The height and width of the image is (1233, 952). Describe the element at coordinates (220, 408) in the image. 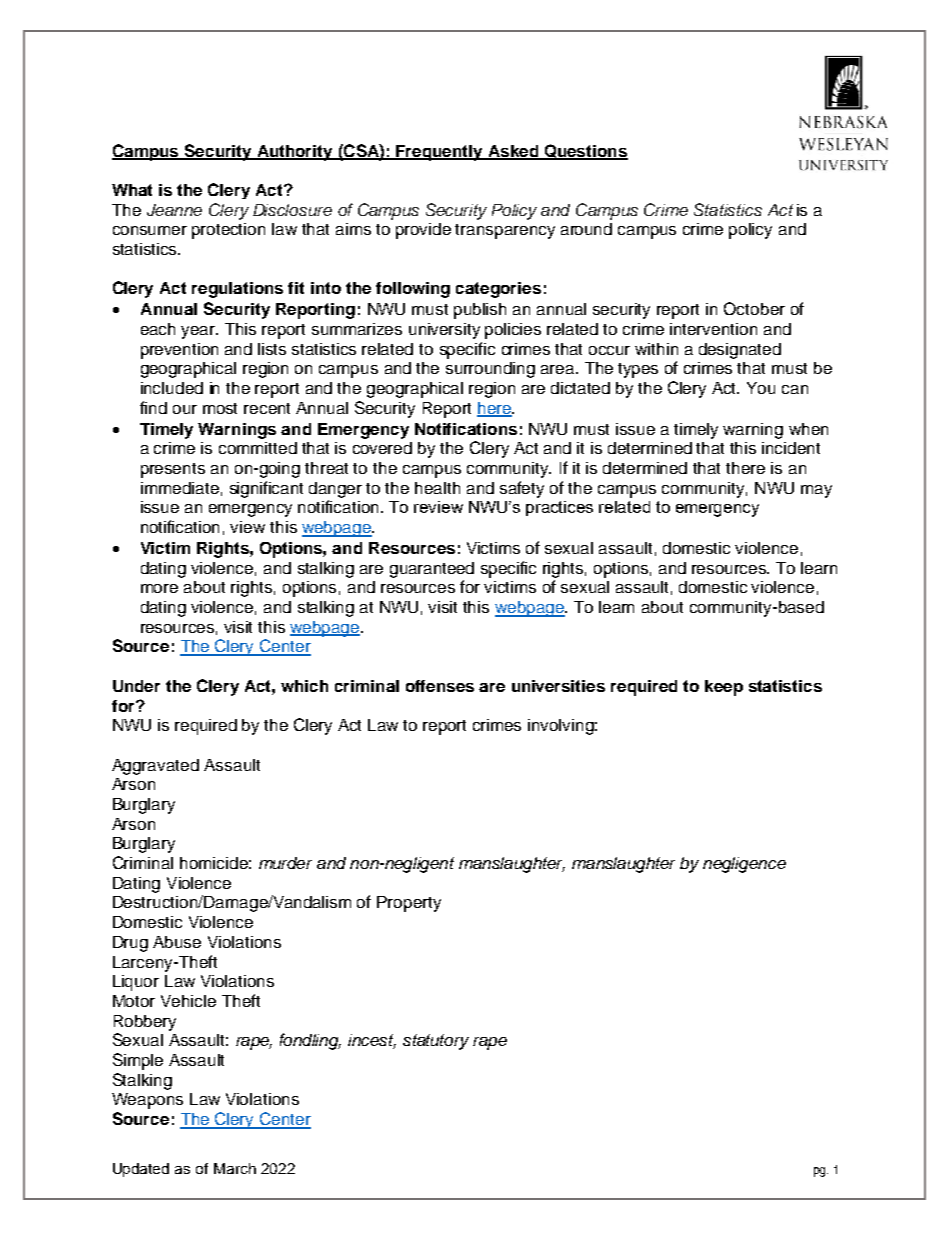

I see `most` at that location.
